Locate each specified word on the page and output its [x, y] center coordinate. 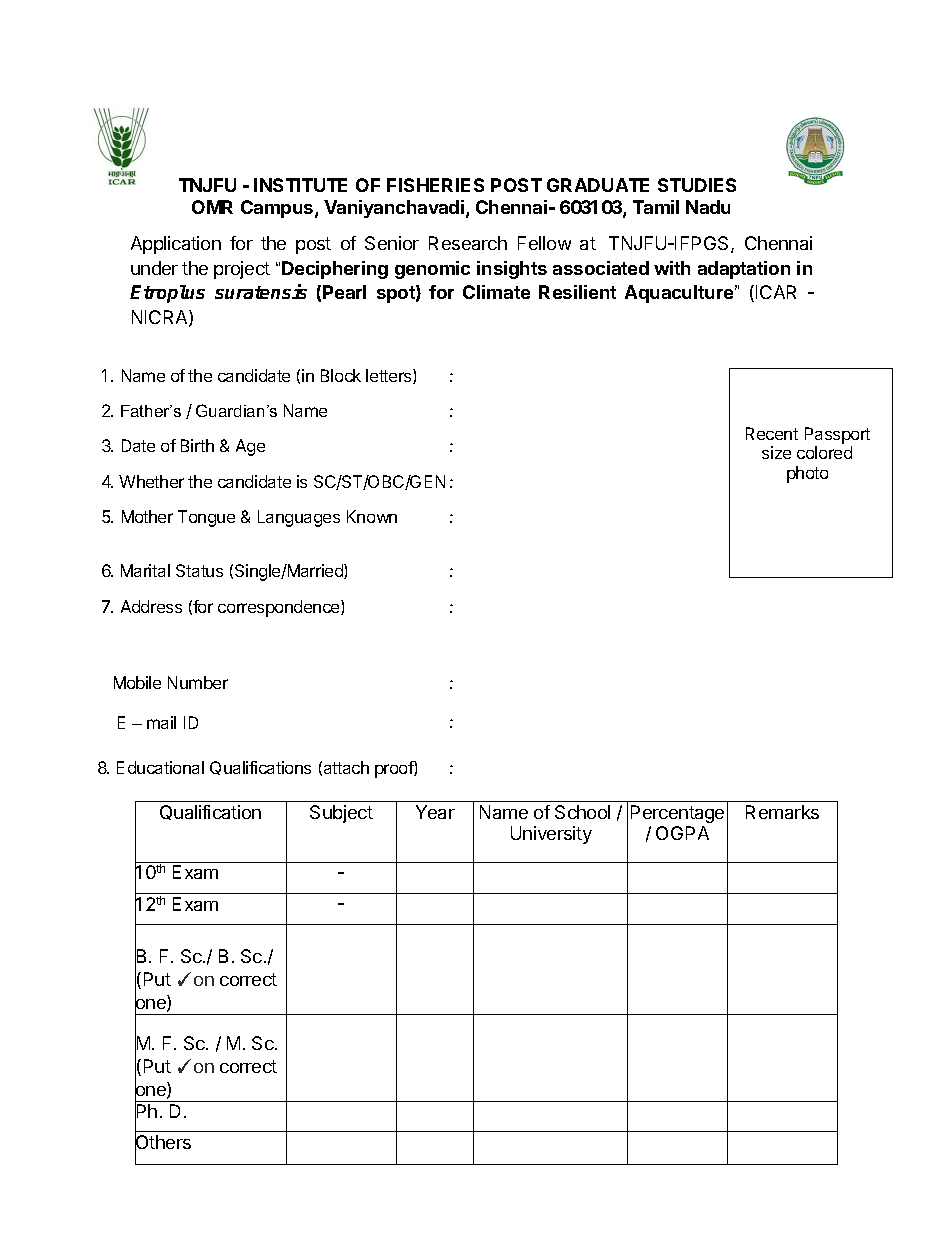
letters [390, 376]
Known [372, 516]
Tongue [206, 518]
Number [198, 682]
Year [435, 812]
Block [341, 375]
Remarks [782, 812]
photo [807, 474]
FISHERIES [435, 185]
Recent [772, 433]
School [582, 812]
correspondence [280, 608]
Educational [160, 767]
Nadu [708, 207]
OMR [212, 207]
